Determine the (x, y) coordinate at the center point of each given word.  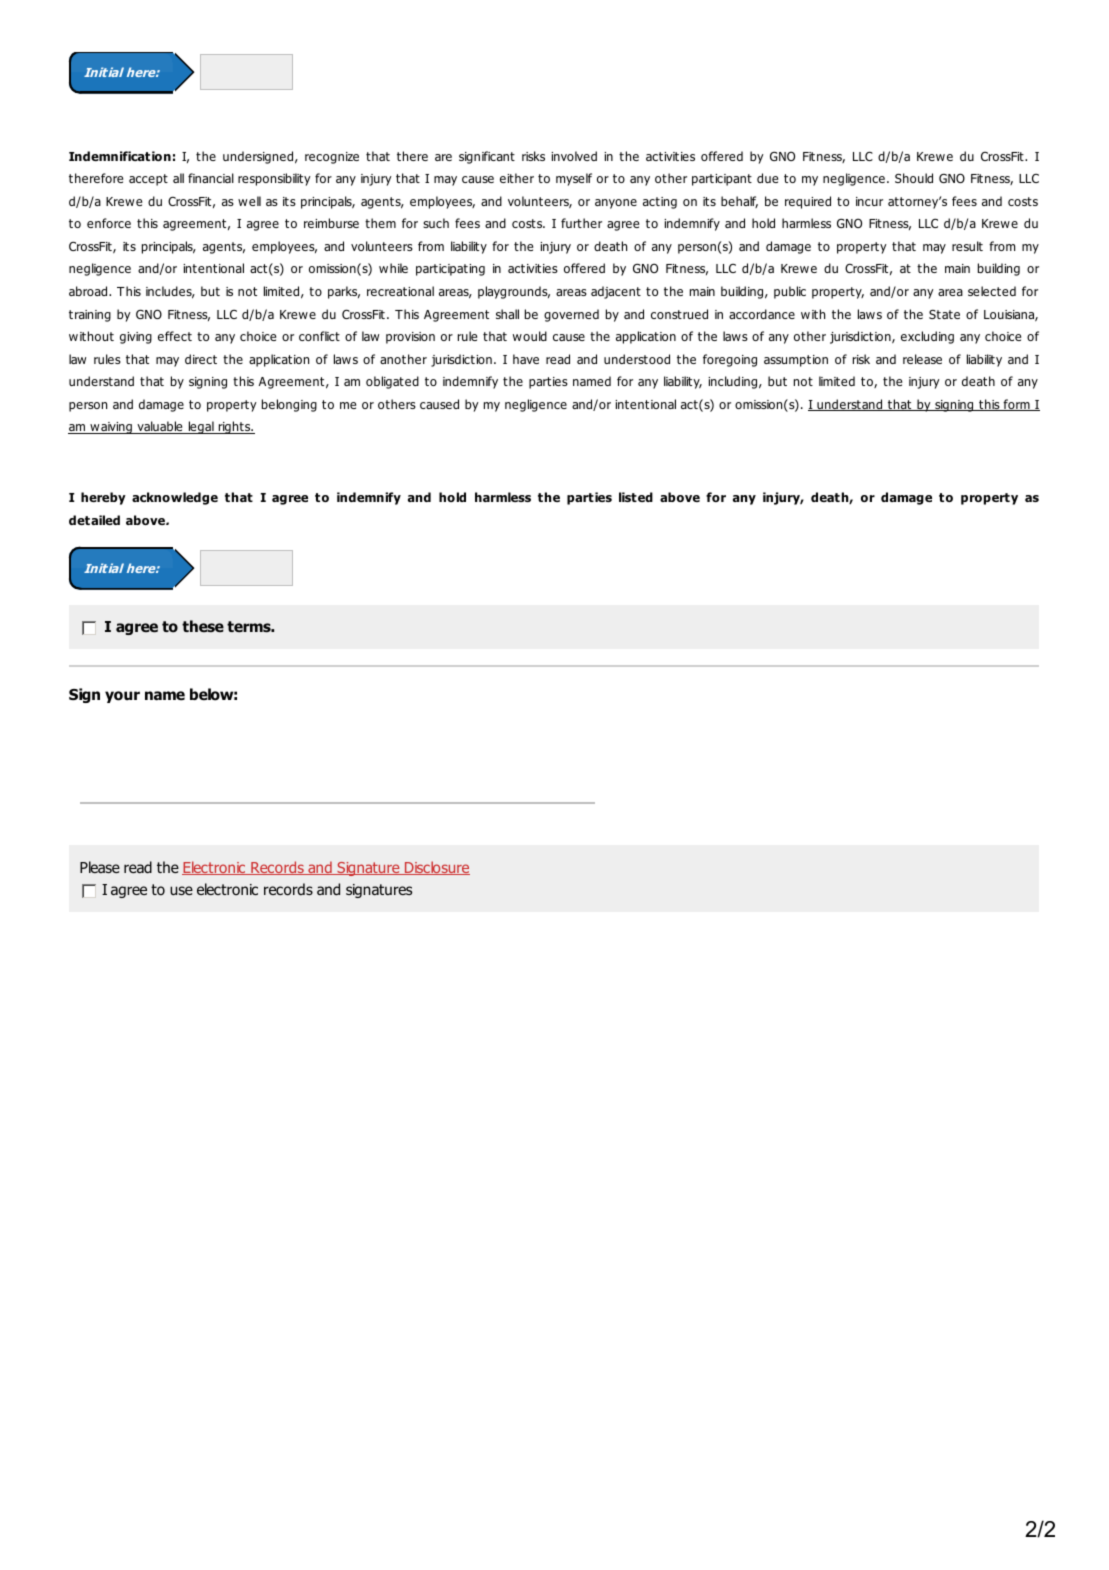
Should (914, 178)
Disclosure (436, 868)
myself (574, 179)
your (122, 697)
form (1016, 405)
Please (100, 867)
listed (636, 497)
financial (211, 178)
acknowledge (175, 498)
